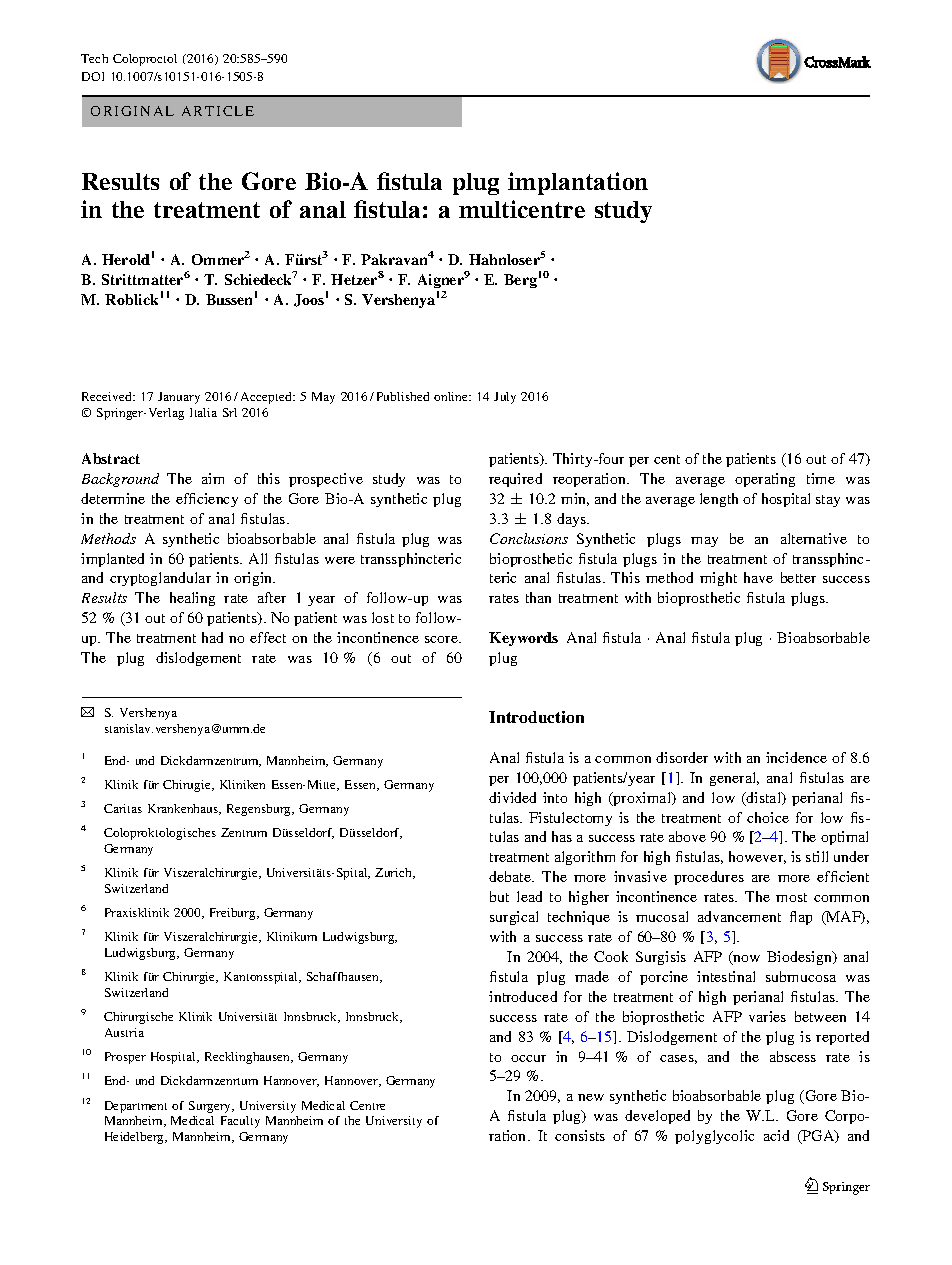 This screenshot has width=952, height=1265. What do you see at coordinates (234, 914) in the screenshot?
I see `Freiburg` at bounding box center [234, 914].
